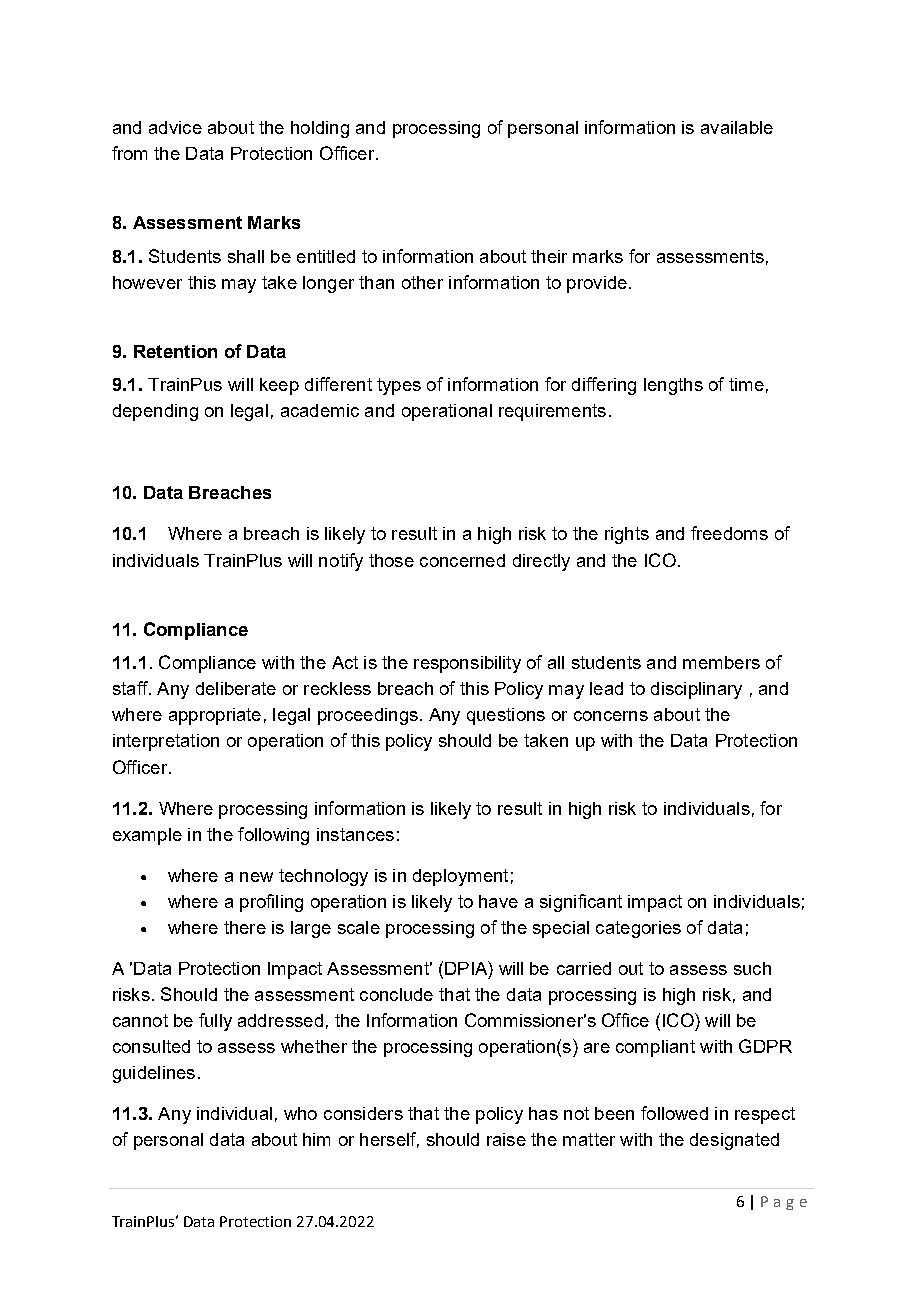 This screenshot has width=924, height=1308. Describe the element at coordinates (737, 127) in the screenshot. I see `available` at that location.
